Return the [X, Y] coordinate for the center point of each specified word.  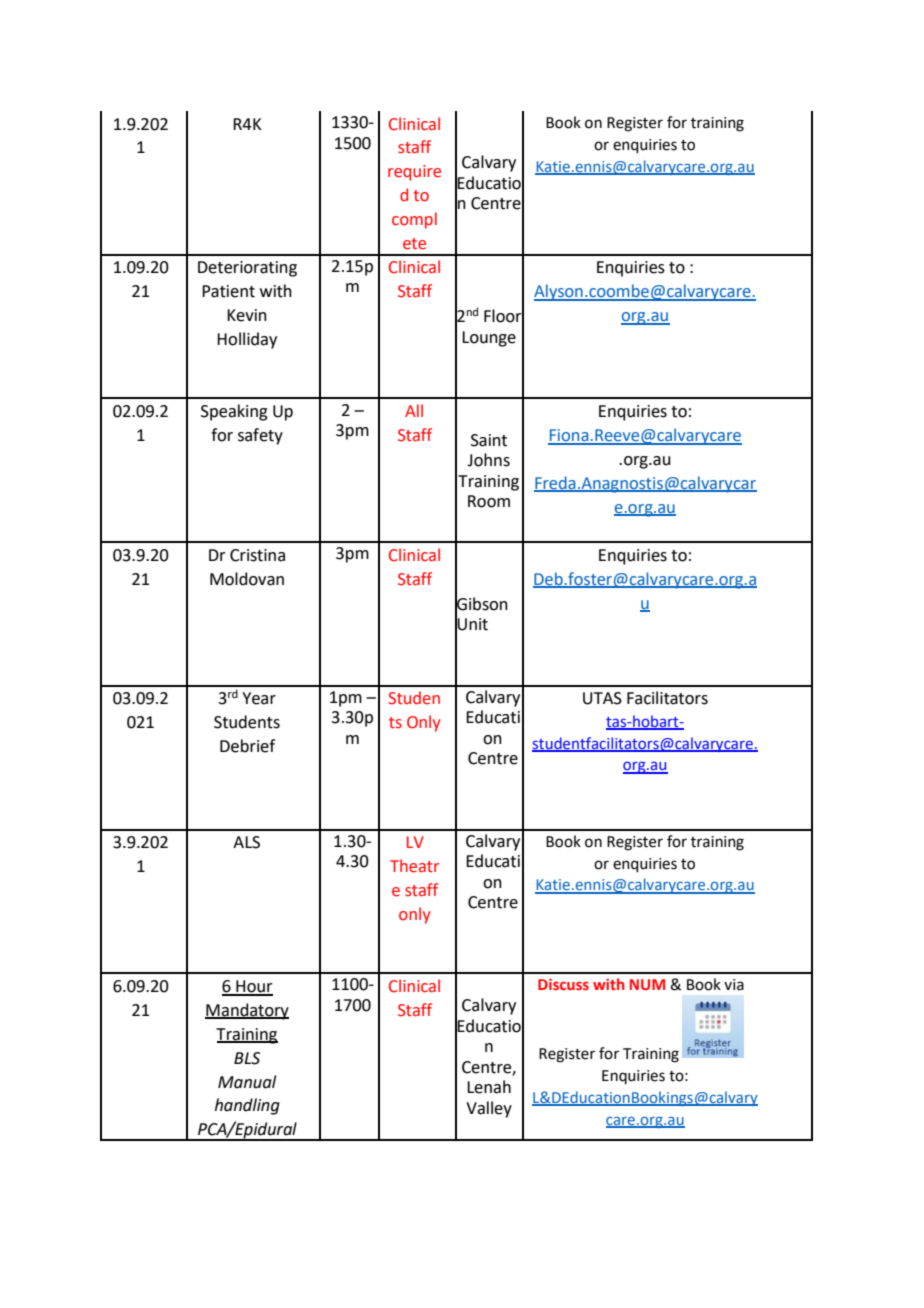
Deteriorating [247, 269]
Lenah [489, 1087]
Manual [247, 1082]
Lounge [489, 339]
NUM [647, 984]
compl [414, 220]
